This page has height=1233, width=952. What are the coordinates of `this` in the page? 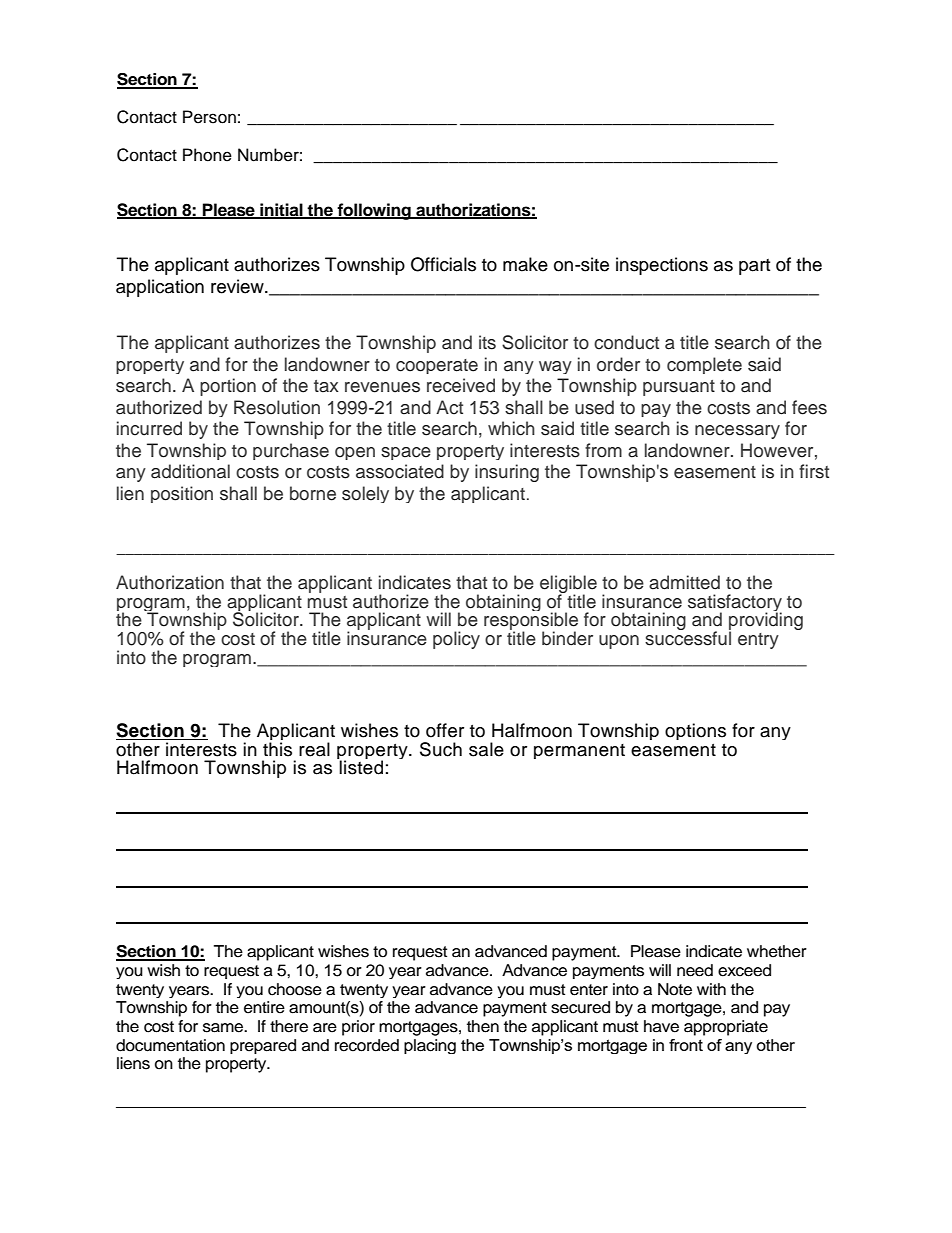 It's located at (277, 749).
